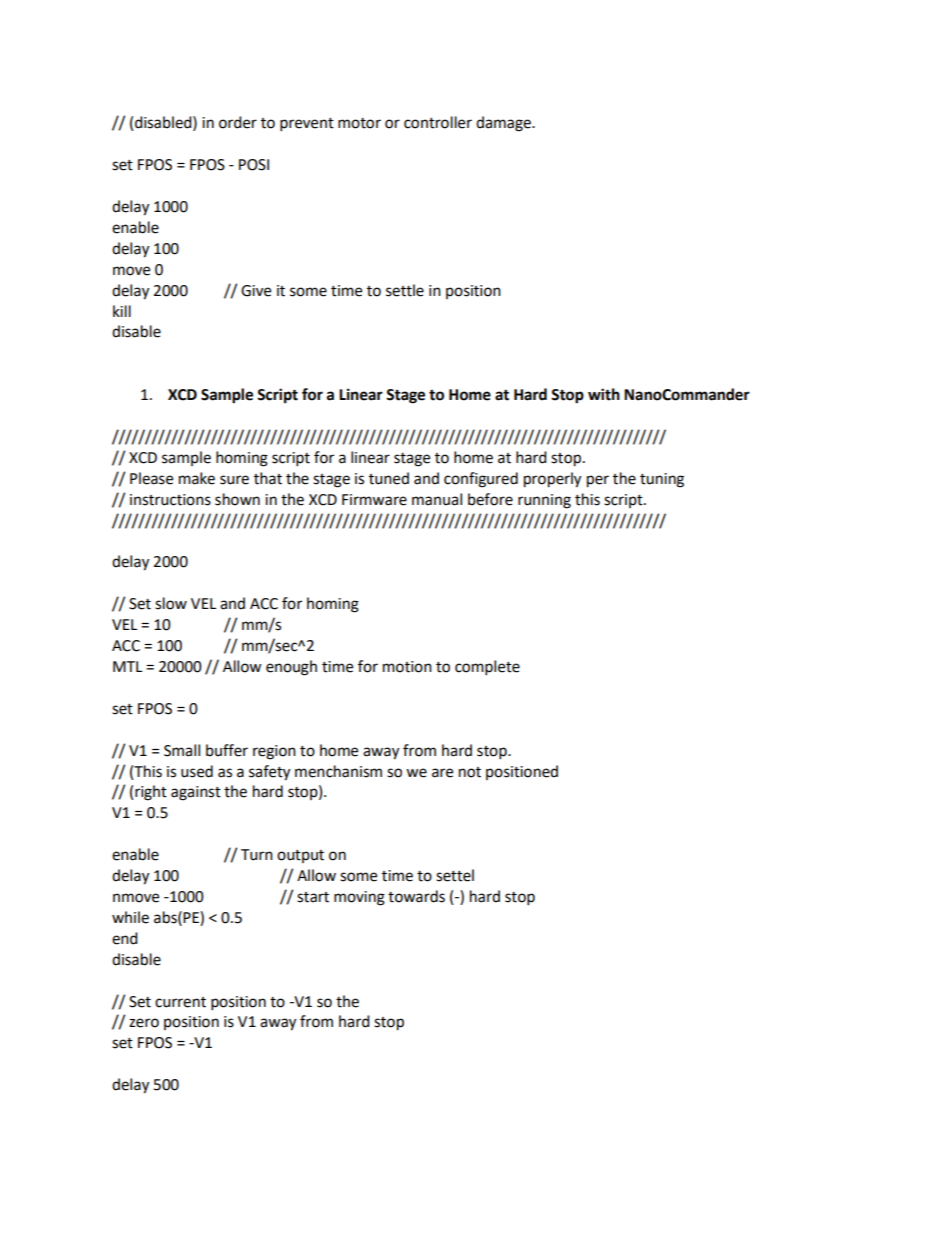 The image size is (952, 1233). I want to click on not, so click(470, 772).
